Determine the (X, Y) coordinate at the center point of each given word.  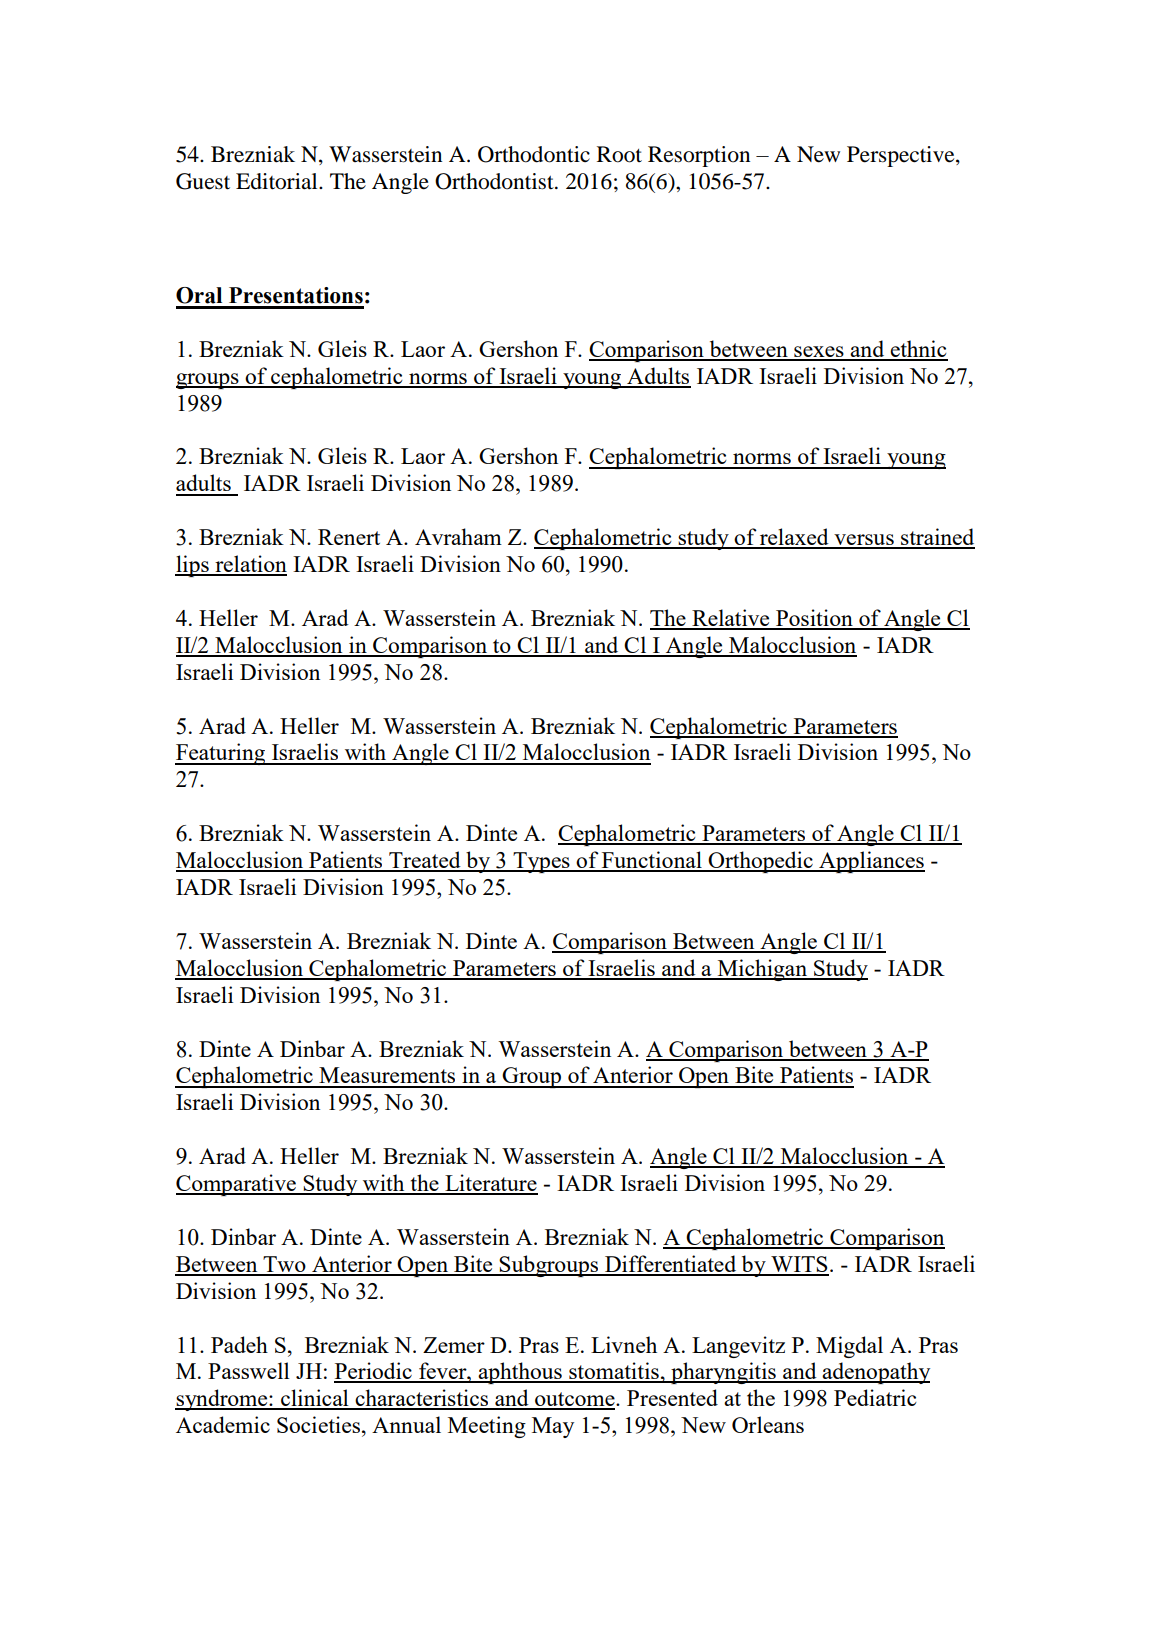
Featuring (221, 754)
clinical (315, 1399)
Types (541, 862)
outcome (575, 1400)
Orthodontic (534, 154)
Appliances (871, 862)
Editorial (278, 181)
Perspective (902, 156)
